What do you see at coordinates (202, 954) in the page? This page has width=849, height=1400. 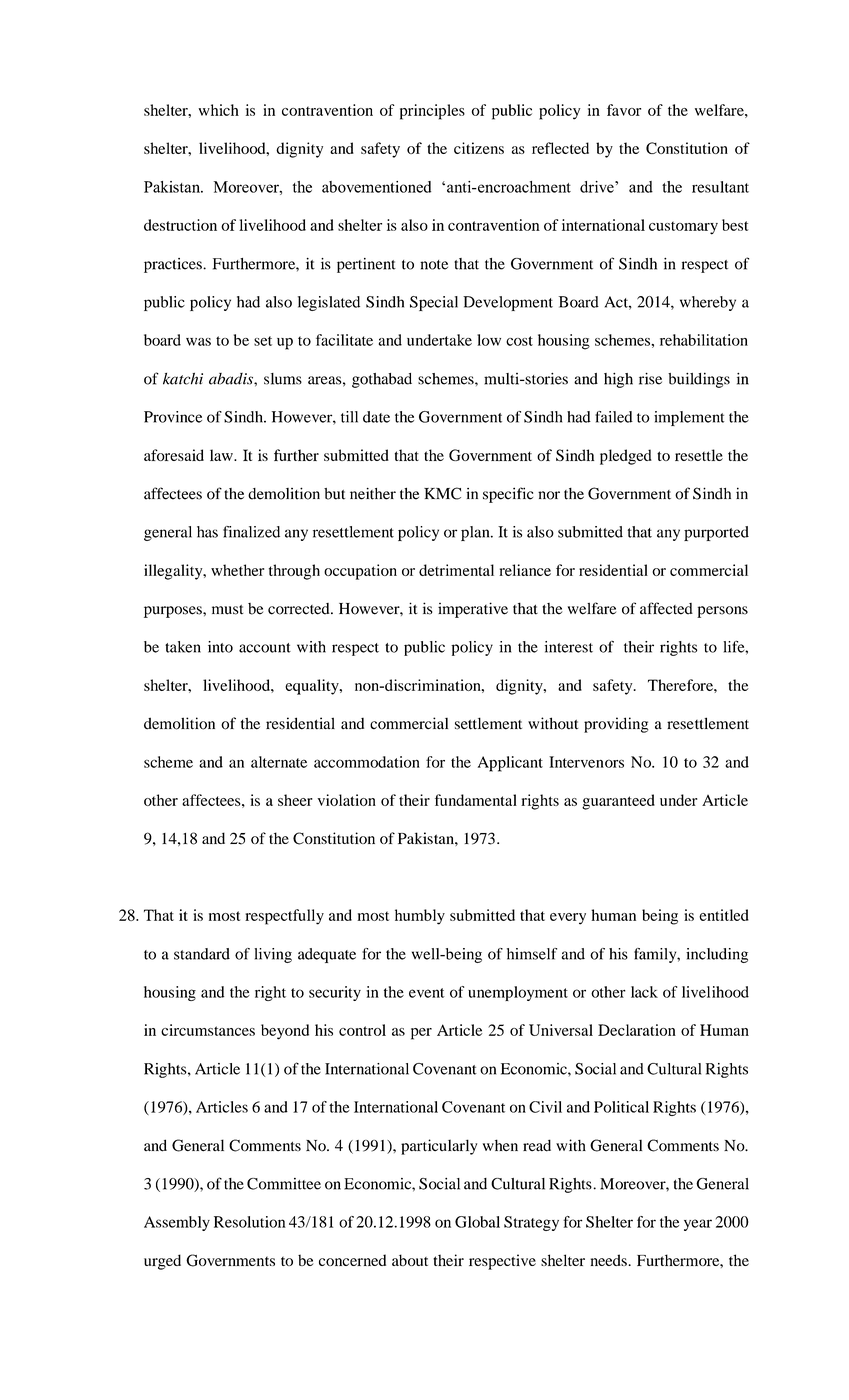 I see `standard` at bounding box center [202, 954].
